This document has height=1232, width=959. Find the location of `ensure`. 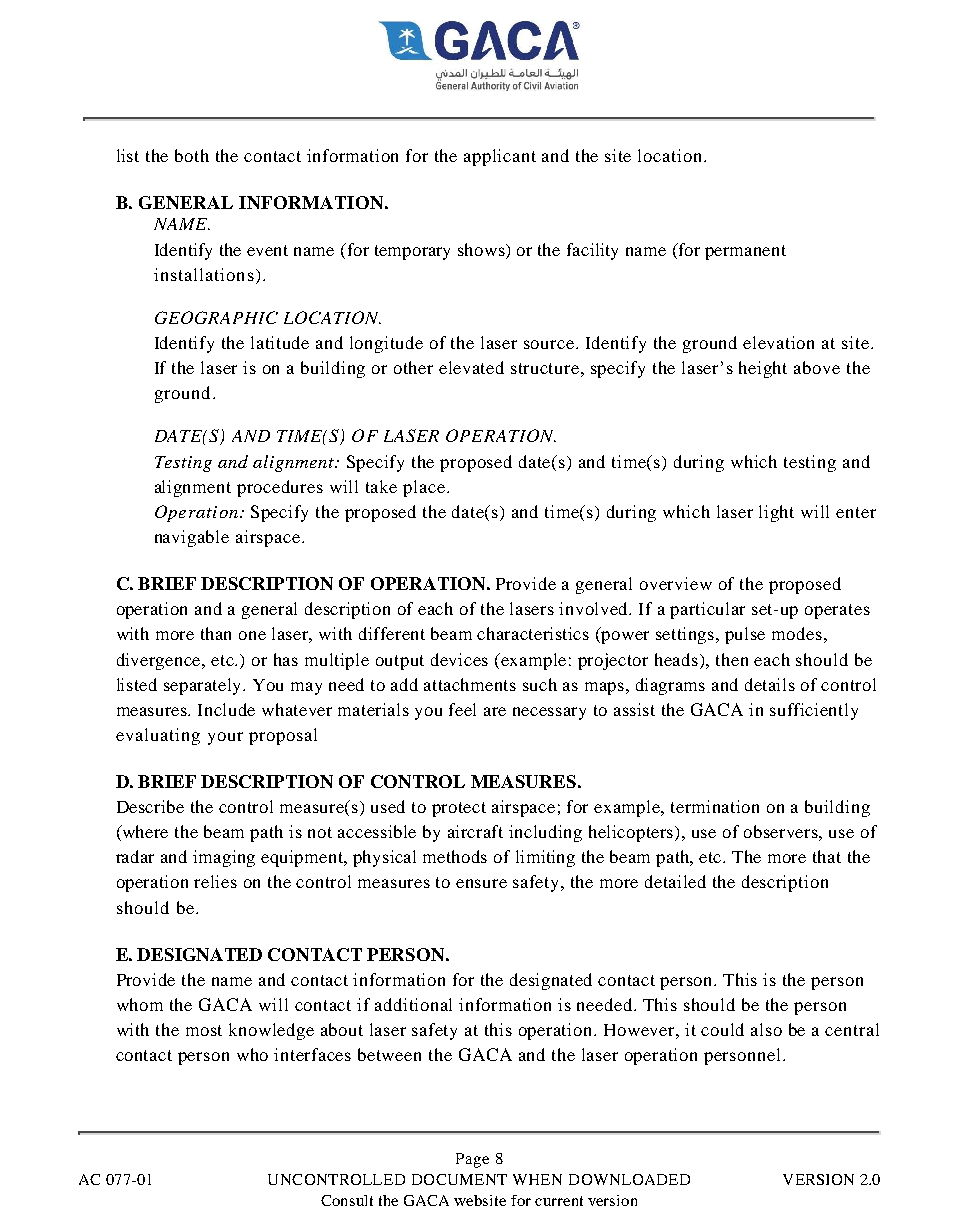

ensure is located at coordinates (481, 883).
